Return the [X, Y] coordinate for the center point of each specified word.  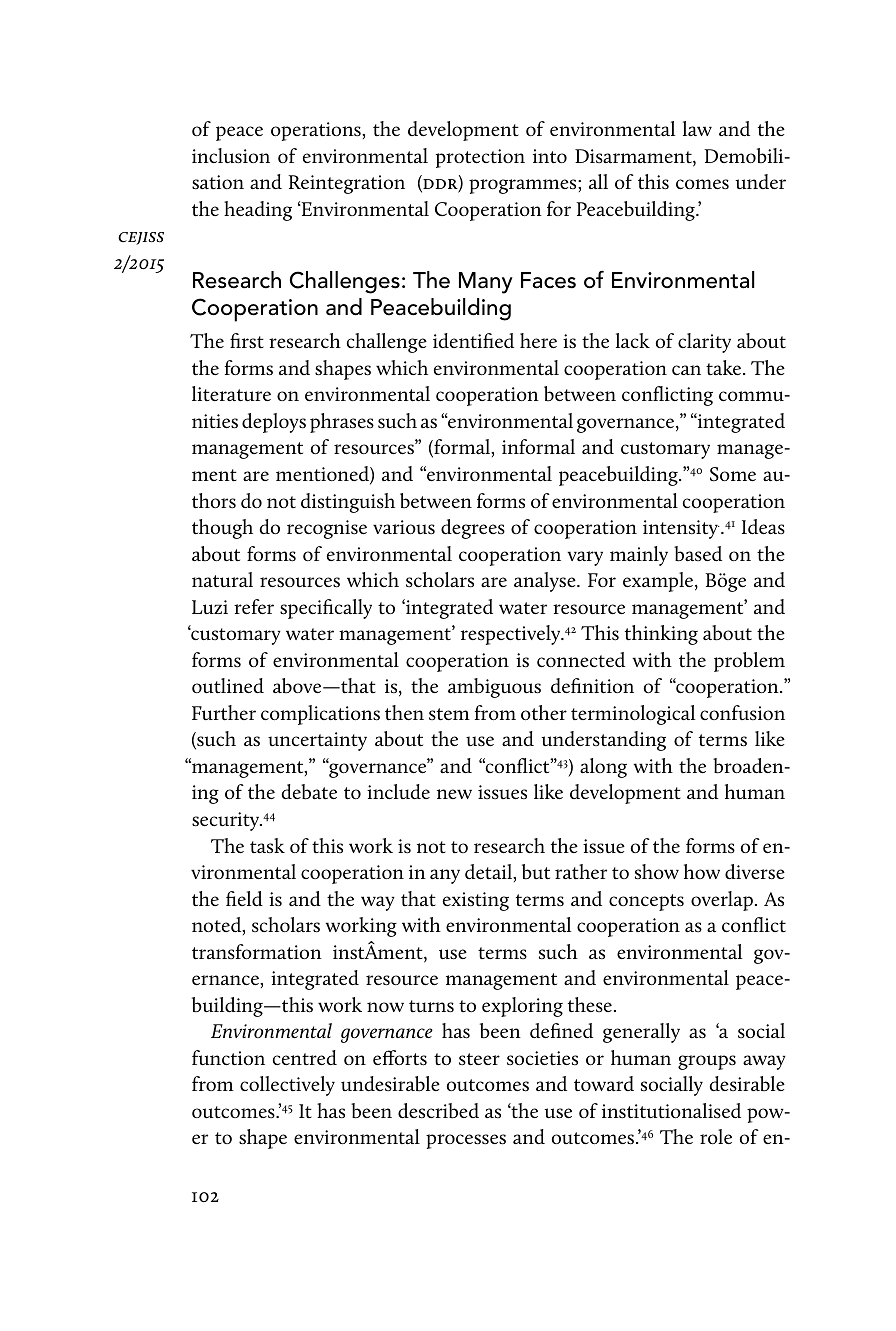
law [697, 128]
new [454, 794]
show [657, 871]
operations [317, 131]
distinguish [348, 503]
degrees [473, 529]
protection [480, 158]
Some [733, 474]
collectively [287, 1086]
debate [309, 792]
